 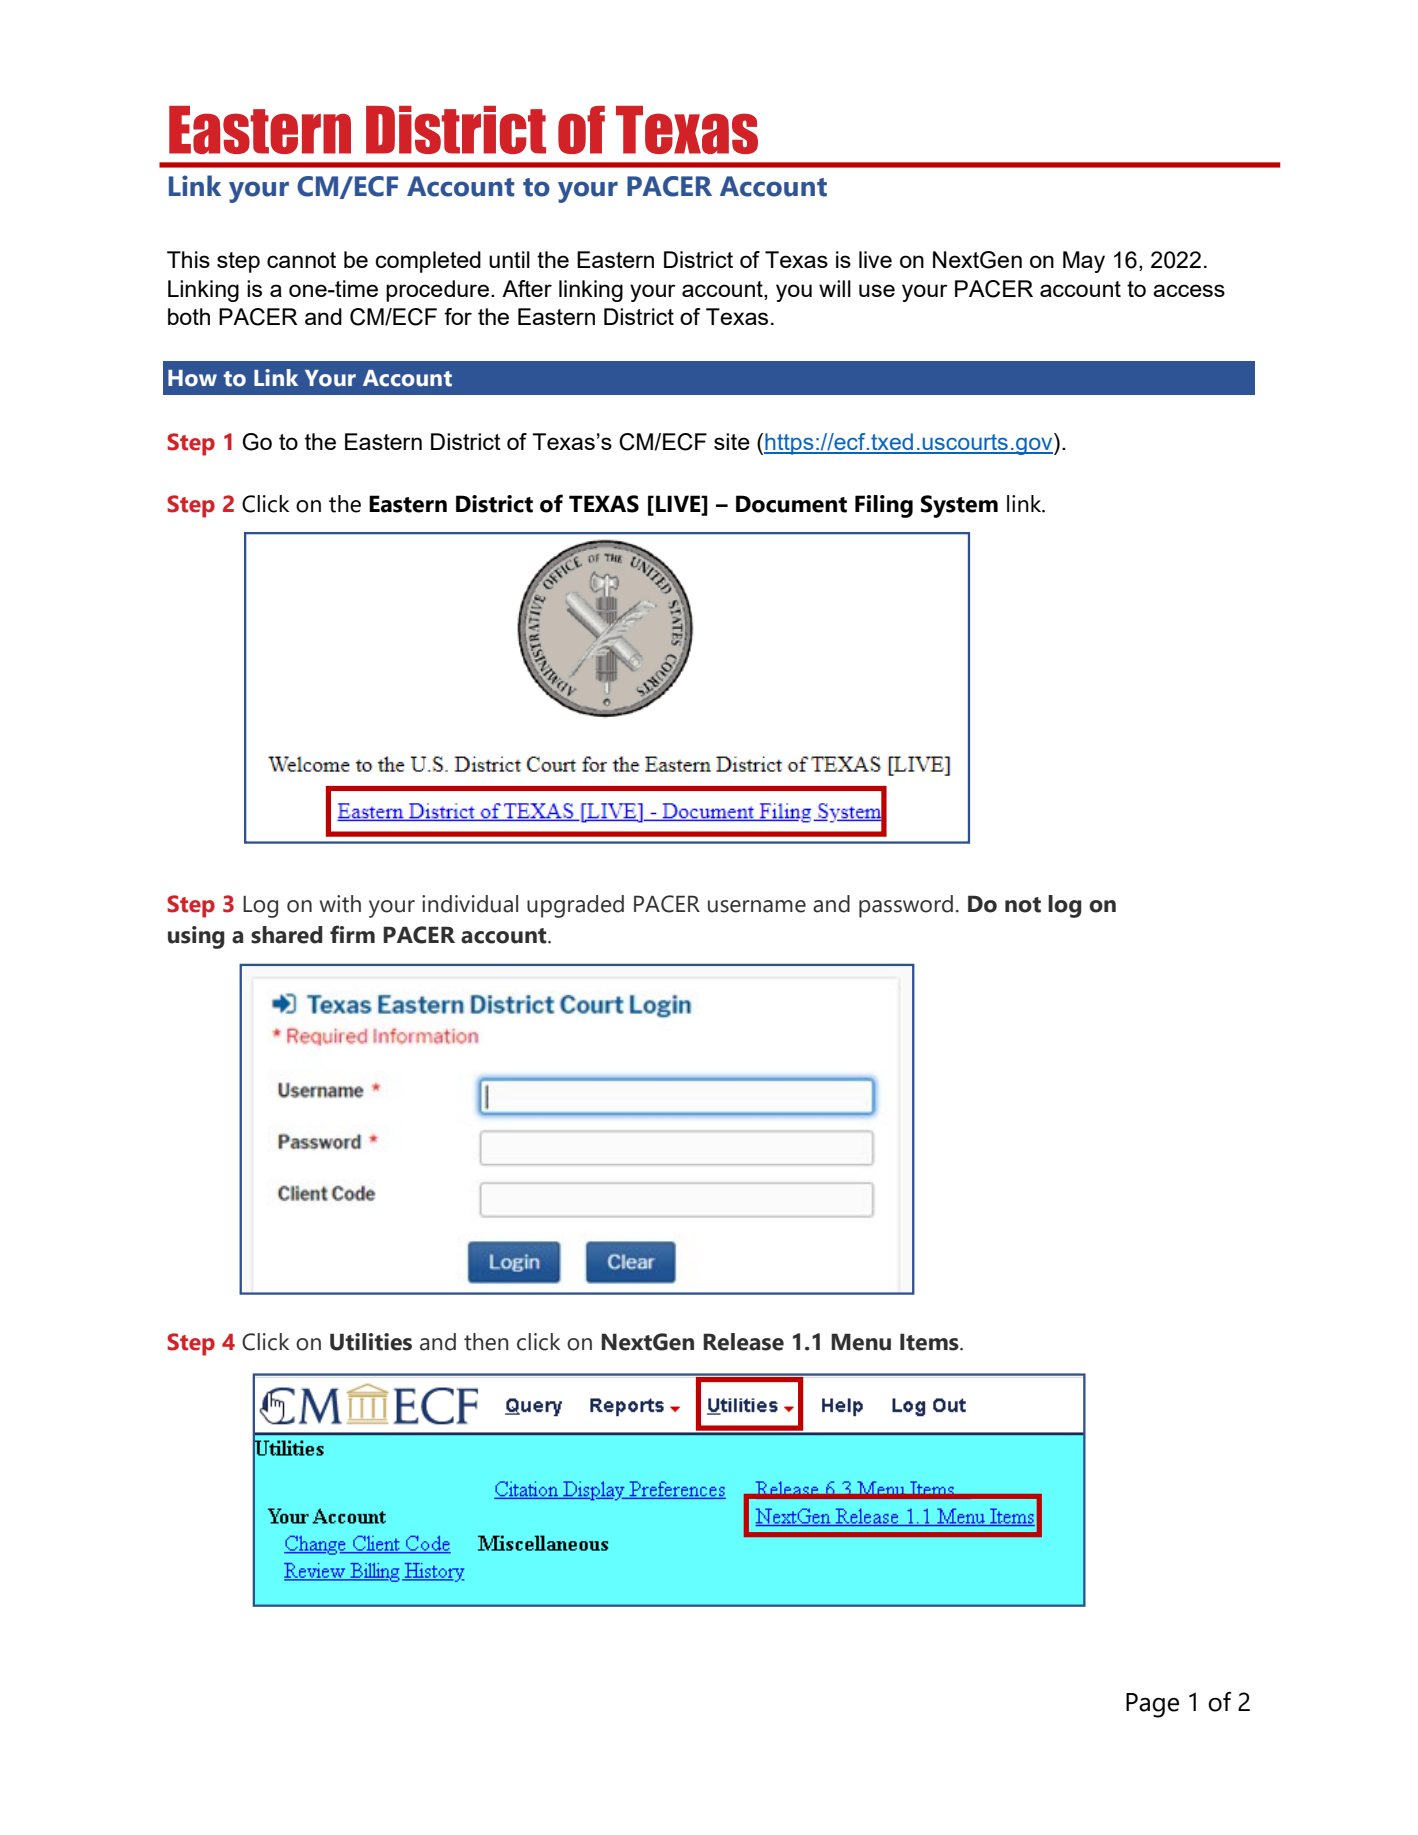 What do you see at coordinates (371, 1342) in the screenshot?
I see `Utilities` at bounding box center [371, 1342].
